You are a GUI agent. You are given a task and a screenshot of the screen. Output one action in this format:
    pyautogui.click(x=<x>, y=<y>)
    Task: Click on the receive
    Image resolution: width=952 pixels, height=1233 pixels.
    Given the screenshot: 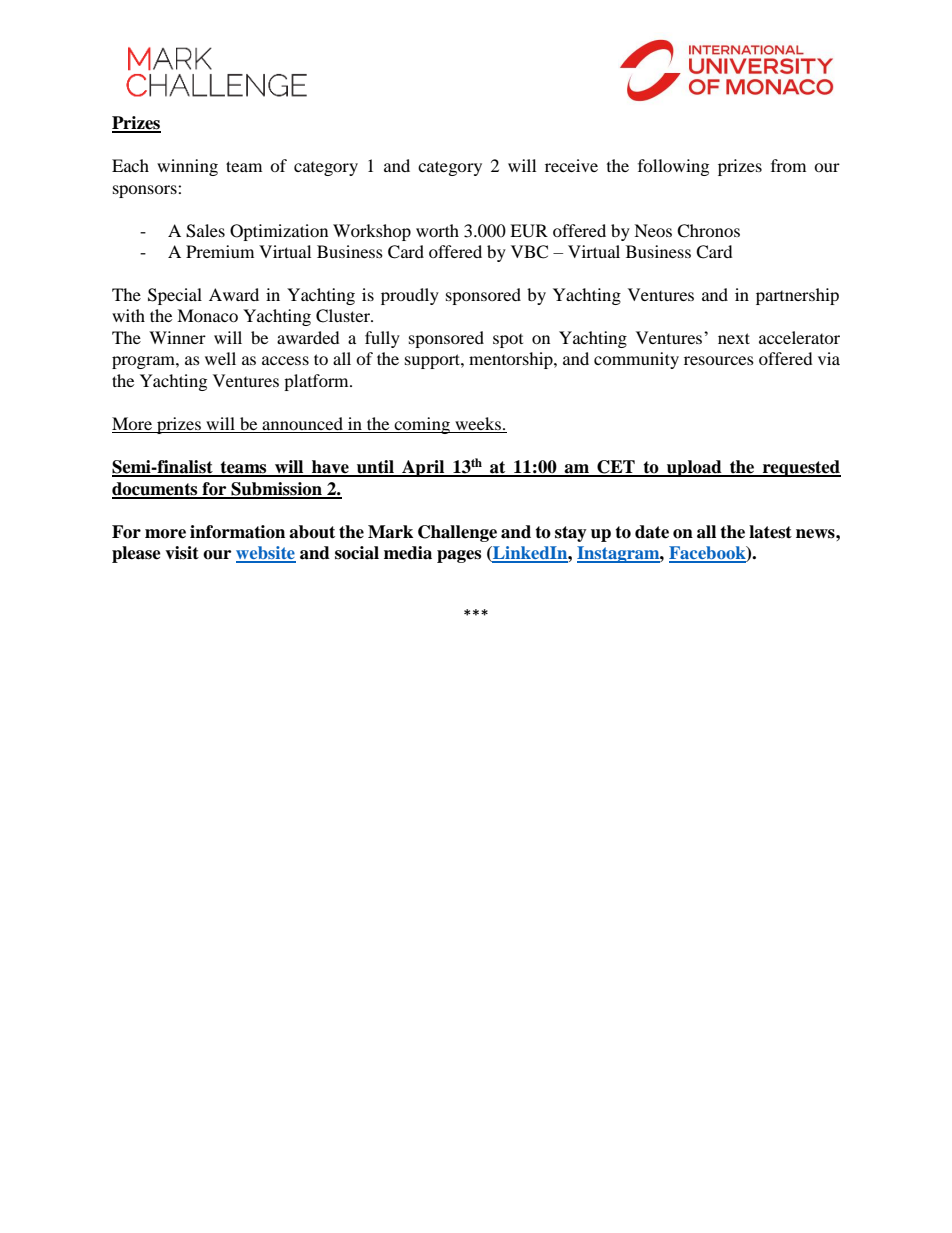 What is the action you would take?
    pyautogui.click(x=571, y=165)
